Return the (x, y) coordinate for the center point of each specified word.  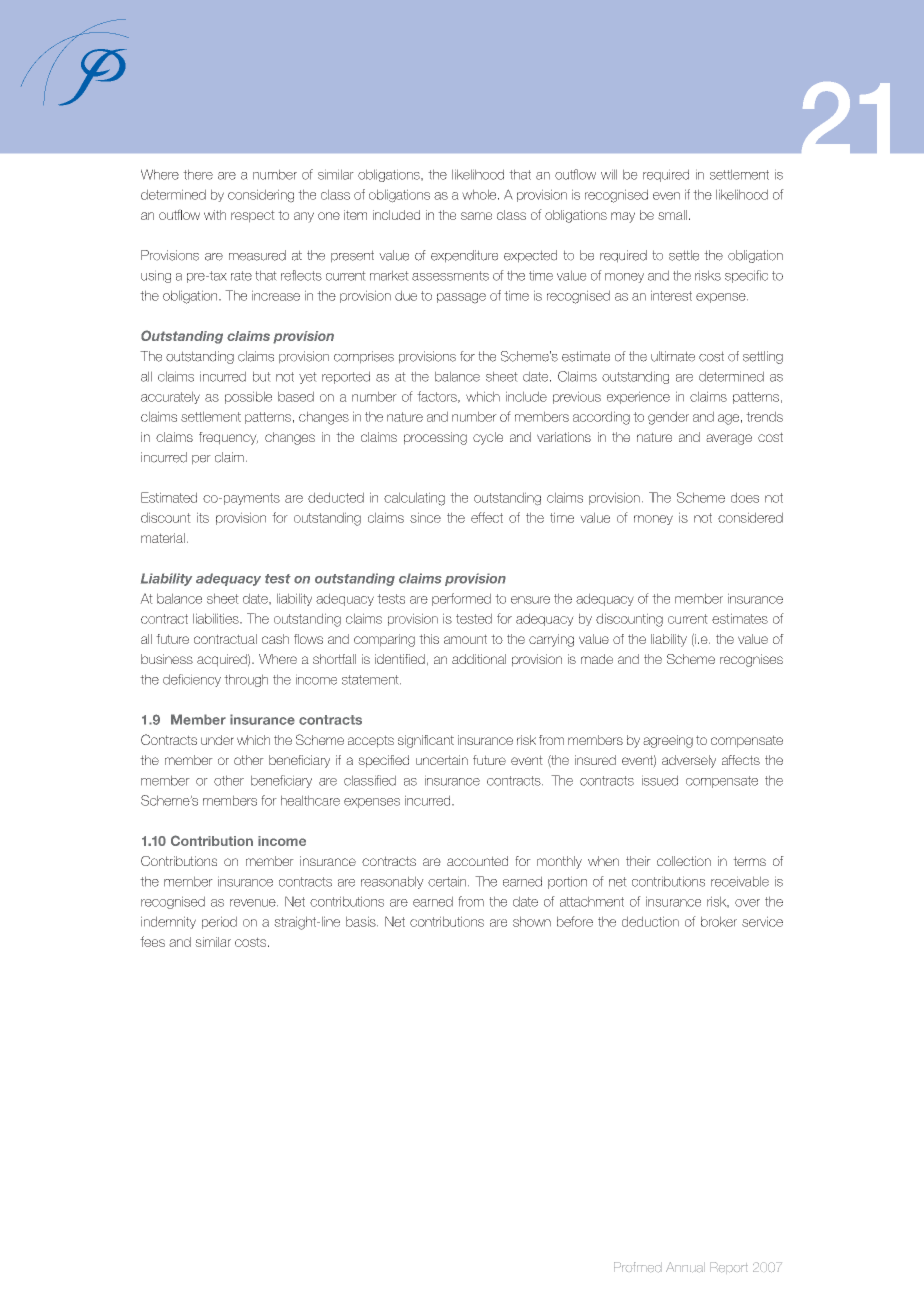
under (217, 740)
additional (479, 659)
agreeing (668, 741)
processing (435, 438)
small (672, 215)
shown (532, 921)
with (215, 215)
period (219, 922)
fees (152, 941)
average (729, 439)
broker (719, 921)
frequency (228, 438)
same (476, 216)
